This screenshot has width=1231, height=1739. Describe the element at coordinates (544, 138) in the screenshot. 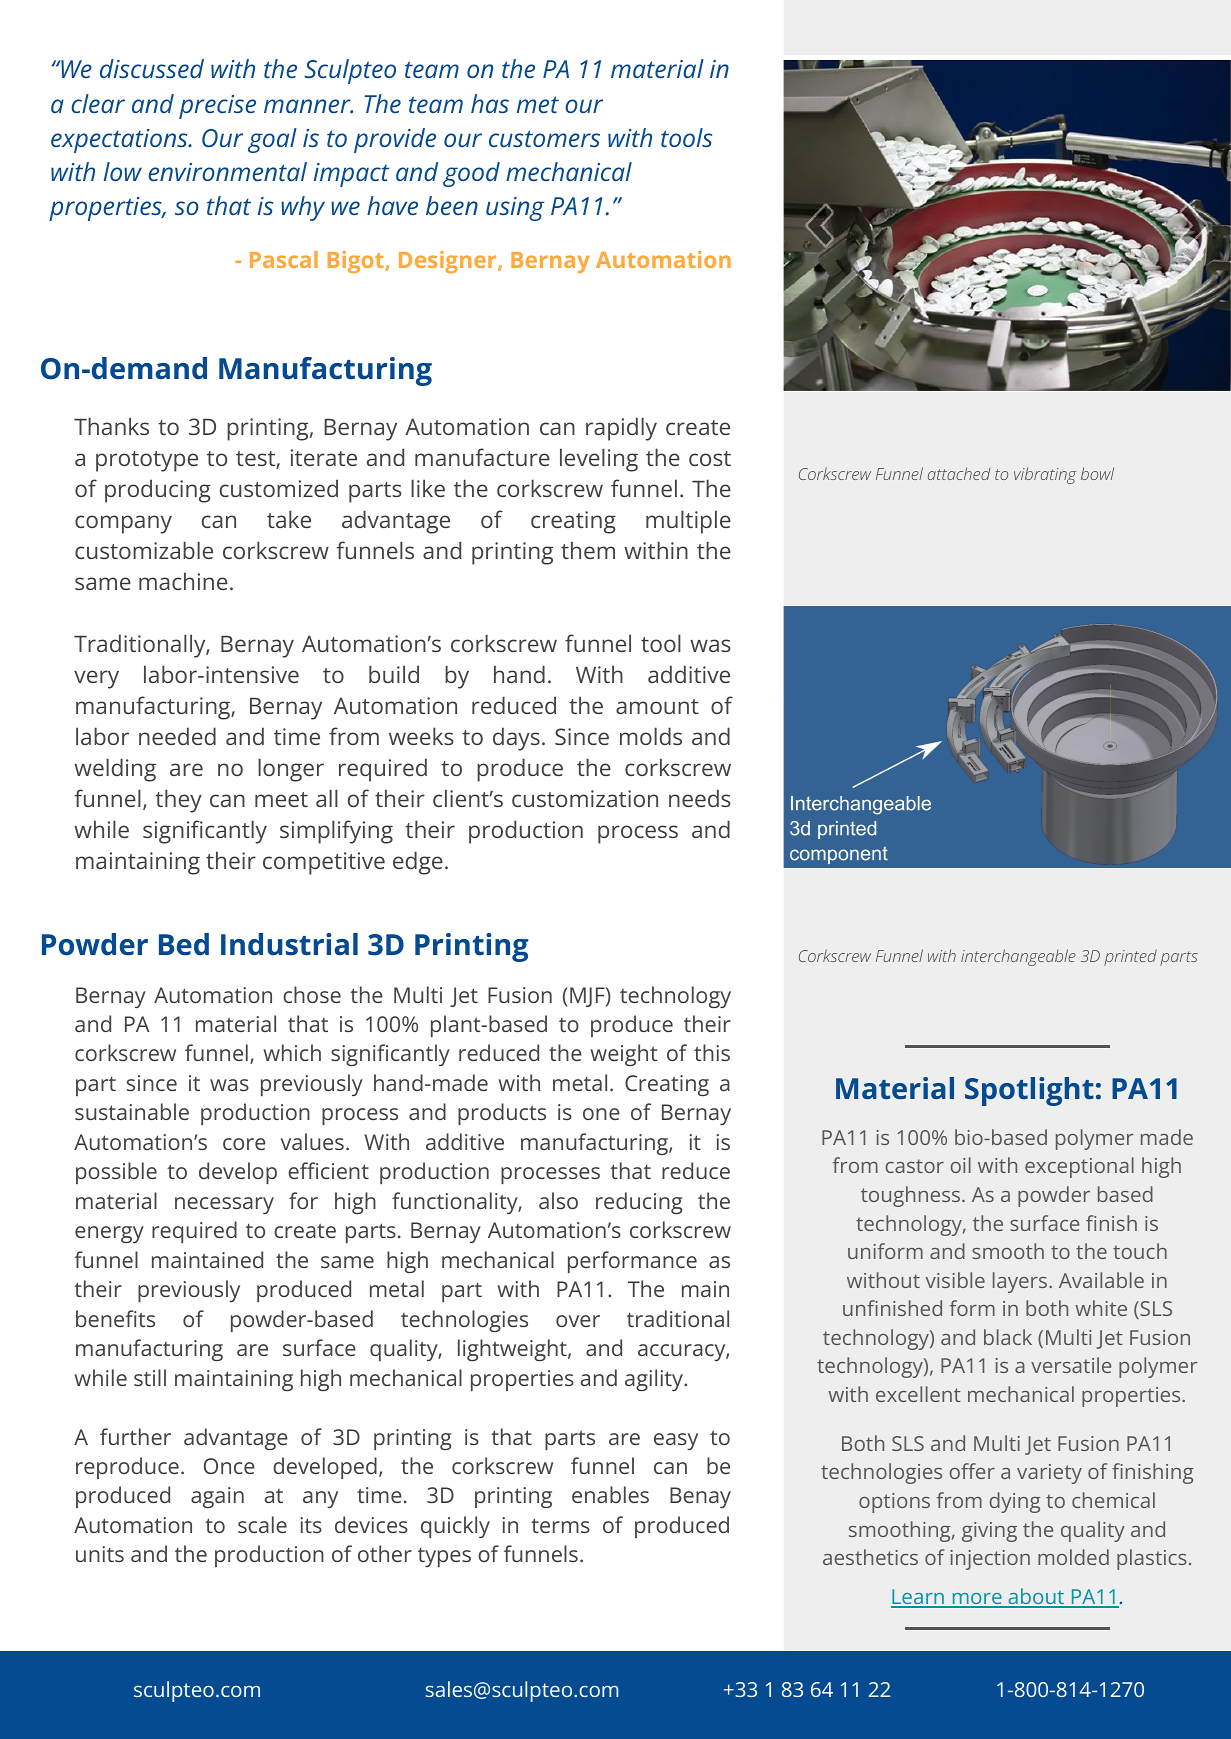

I see `customers` at that location.
